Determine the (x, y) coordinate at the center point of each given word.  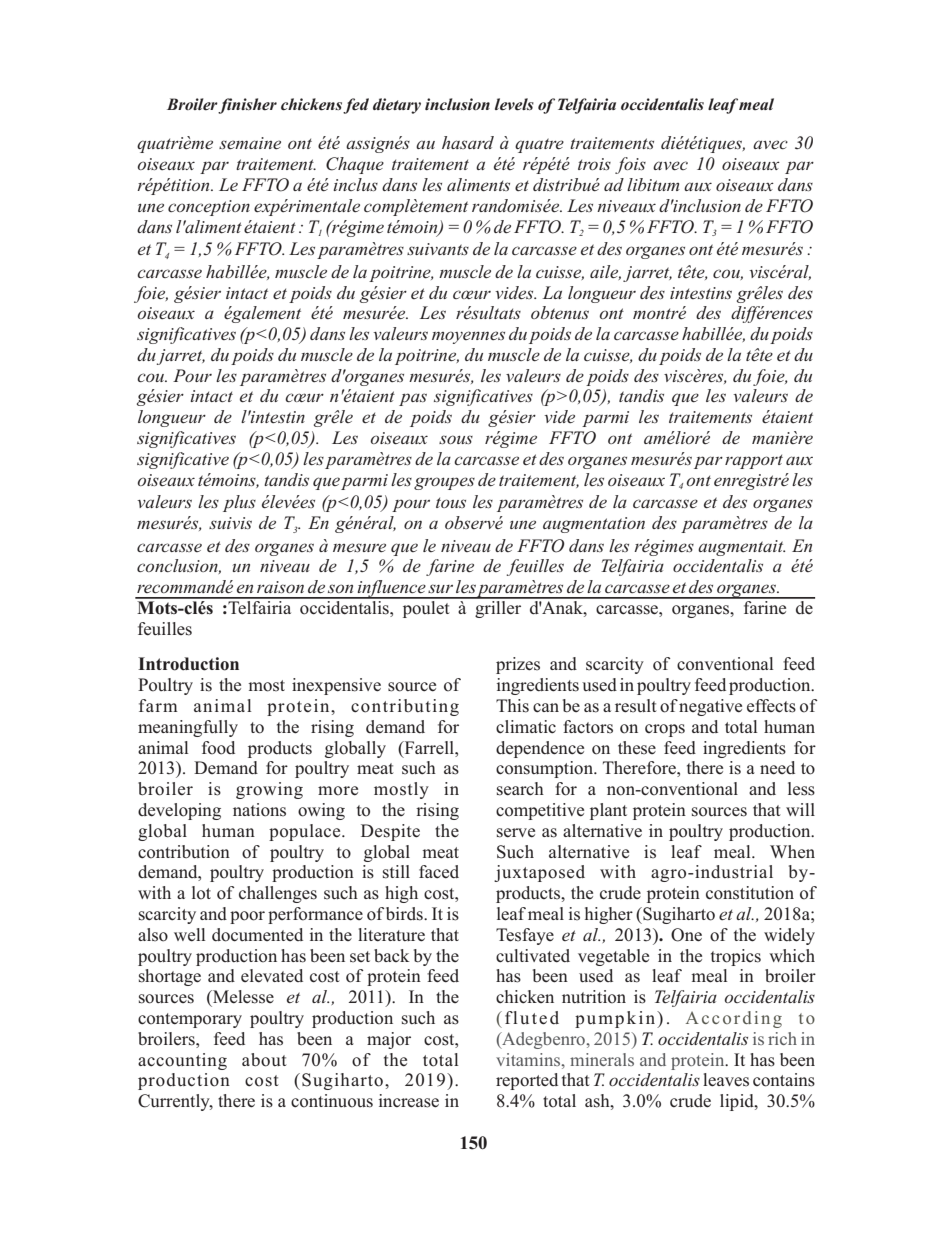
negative (710, 707)
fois (630, 165)
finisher (247, 106)
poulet (426, 608)
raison (280, 587)
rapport (754, 461)
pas (413, 399)
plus (239, 503)
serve (516, 833)
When (792, 852)
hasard (468, 142)
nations (259, 810)
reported (527, 1081)
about (264, 1060)
